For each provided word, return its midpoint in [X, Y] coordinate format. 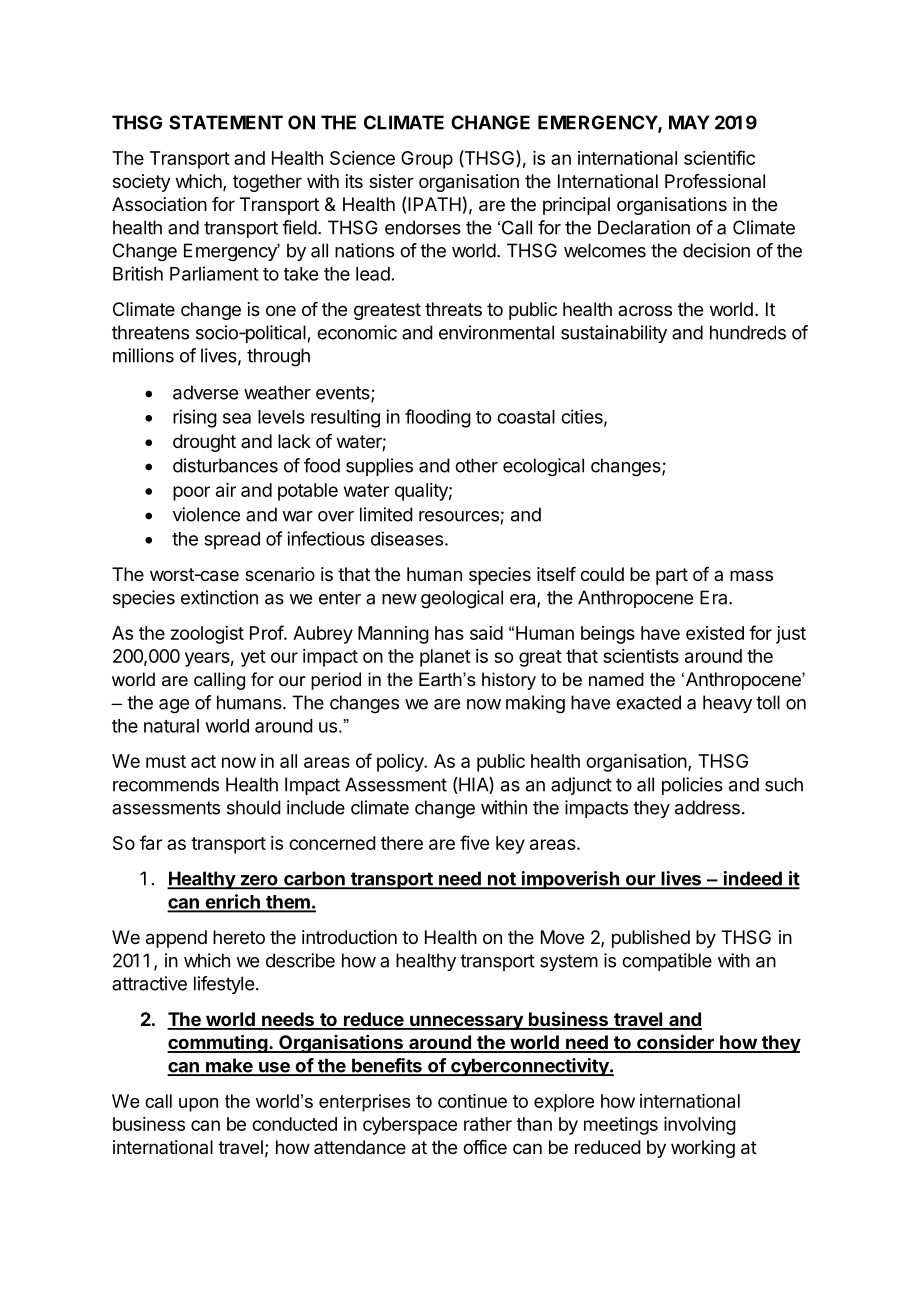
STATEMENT [226, 122]
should [254, 807]
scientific [719, 157]
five [474, 842]
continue [472, 1101]
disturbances [225, 465]
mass [751, 575]
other [476, 465]
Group [427, 160]
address [707, 807]
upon [198, 1105]
